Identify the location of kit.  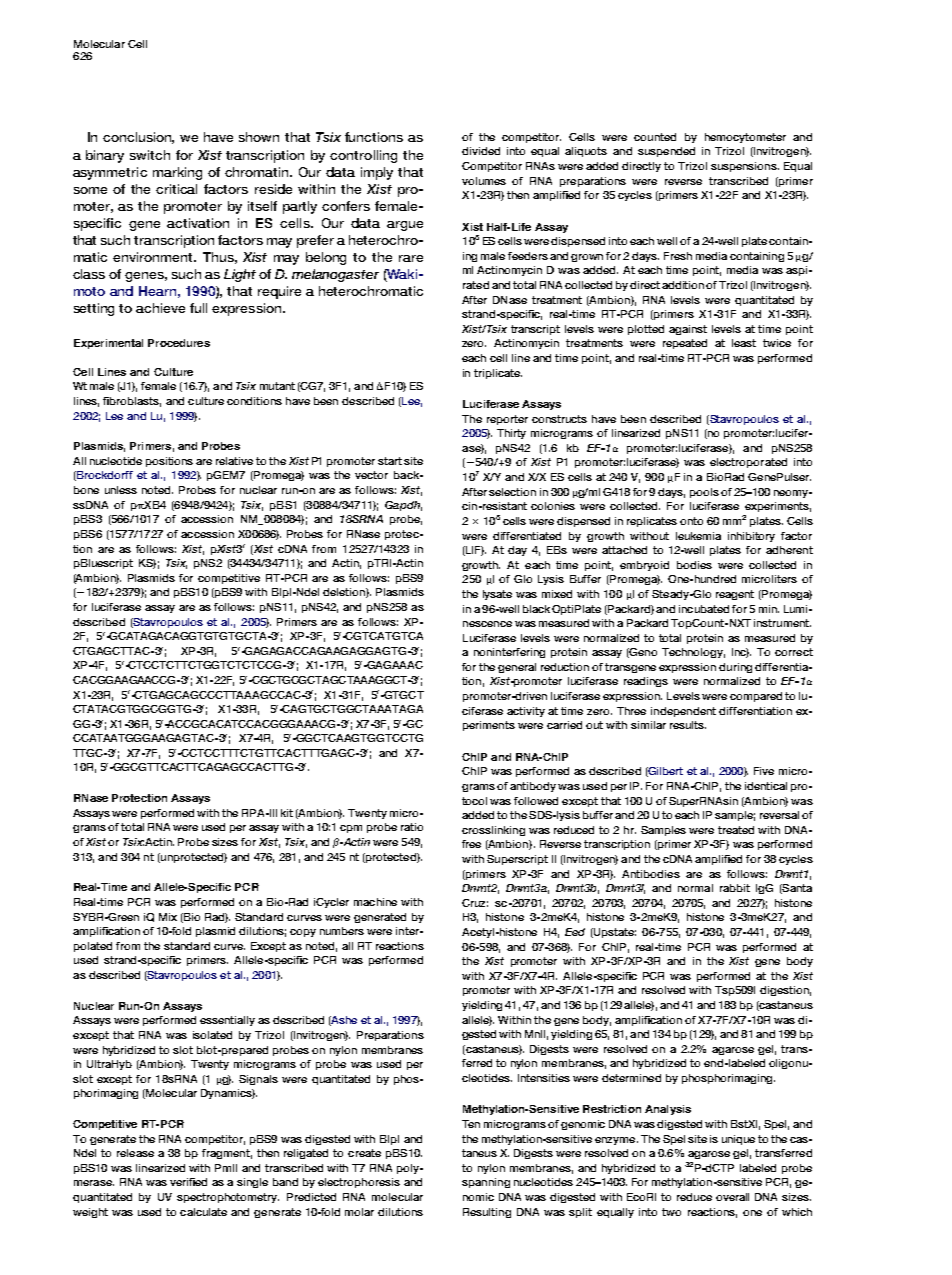
(287, 813).
